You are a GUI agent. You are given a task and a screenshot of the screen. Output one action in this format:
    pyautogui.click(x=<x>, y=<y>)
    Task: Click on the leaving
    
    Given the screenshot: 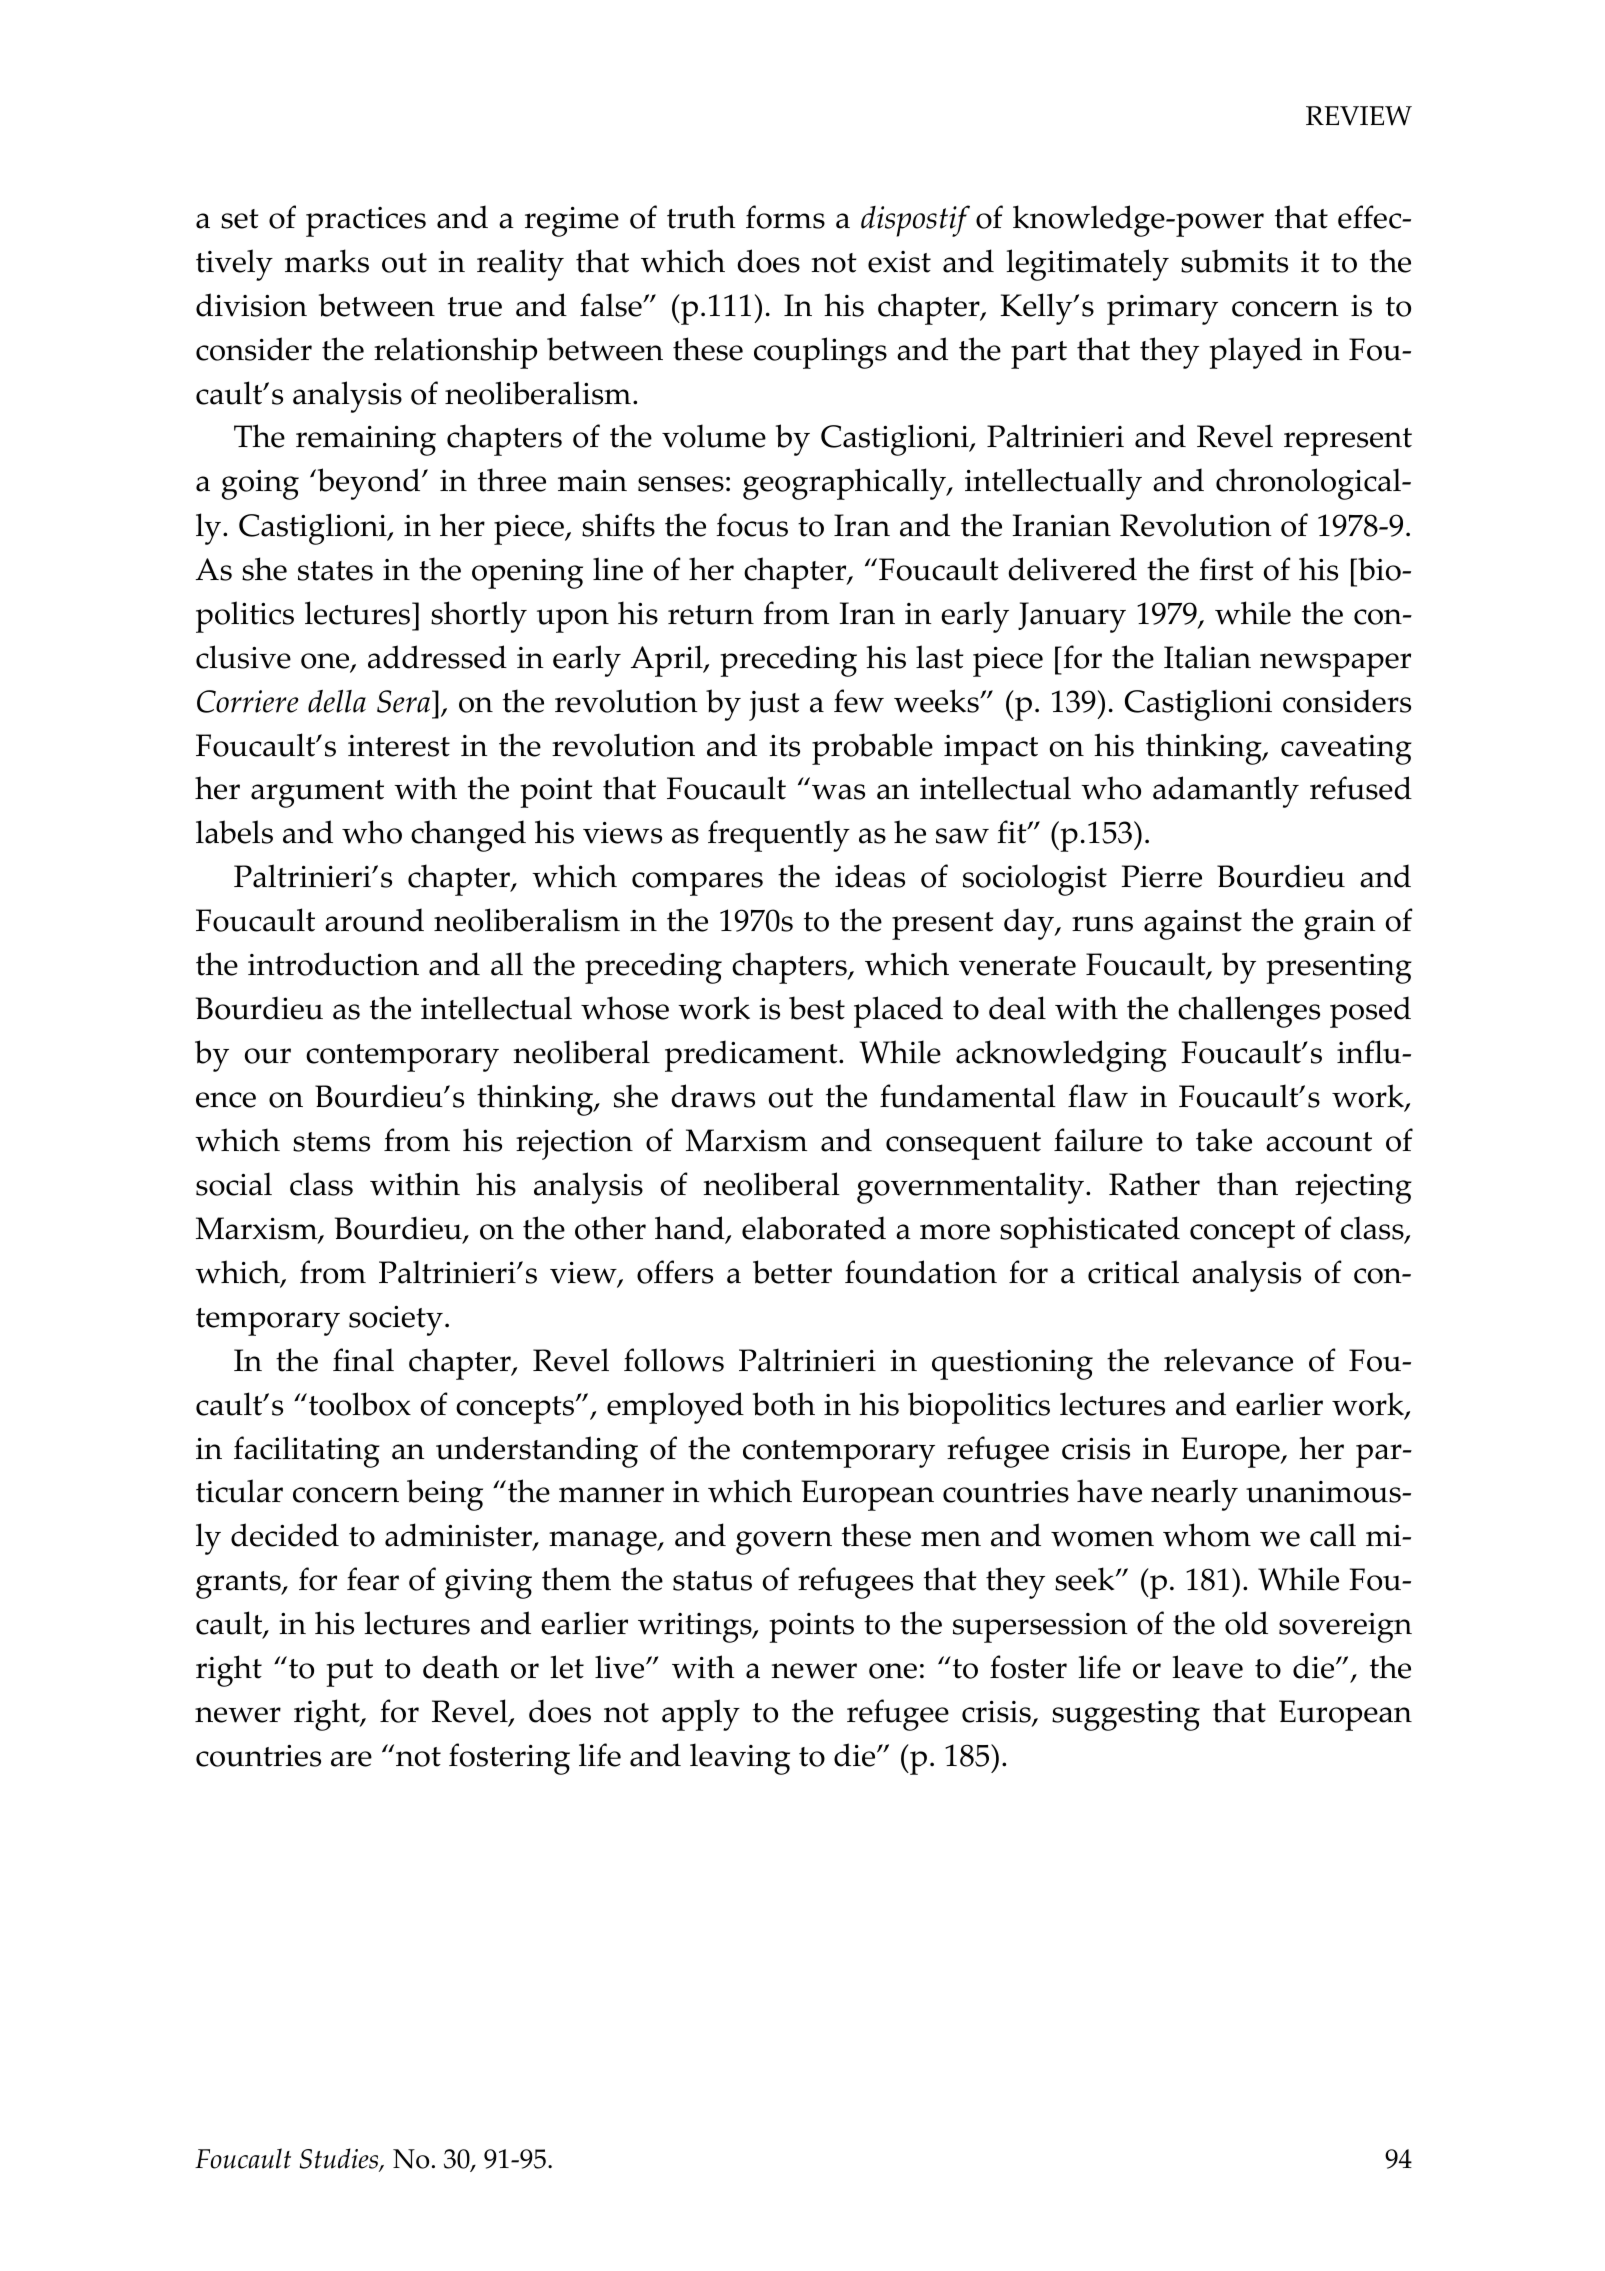 What is the action you would take?
    pyautogui.click(x=740, y=1759)
